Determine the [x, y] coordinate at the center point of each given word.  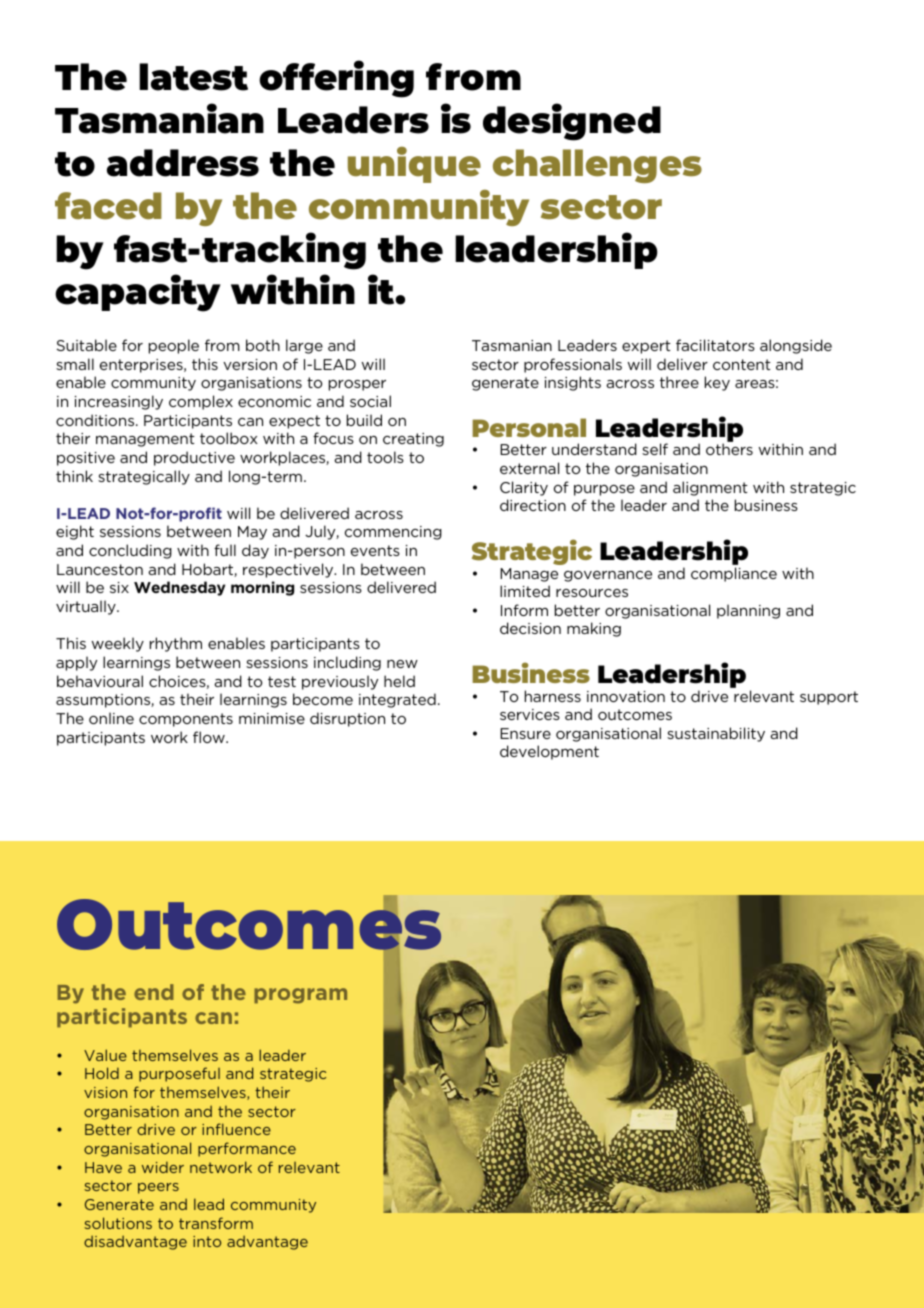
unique [414, 165]
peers [158, 1188]
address [183, 163]
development [549, 752]
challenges [597, 166]
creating [413, 440]
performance [247, 1149]
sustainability [716, 734]
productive [194, 458]
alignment [710, 488]
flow [210, 737]
